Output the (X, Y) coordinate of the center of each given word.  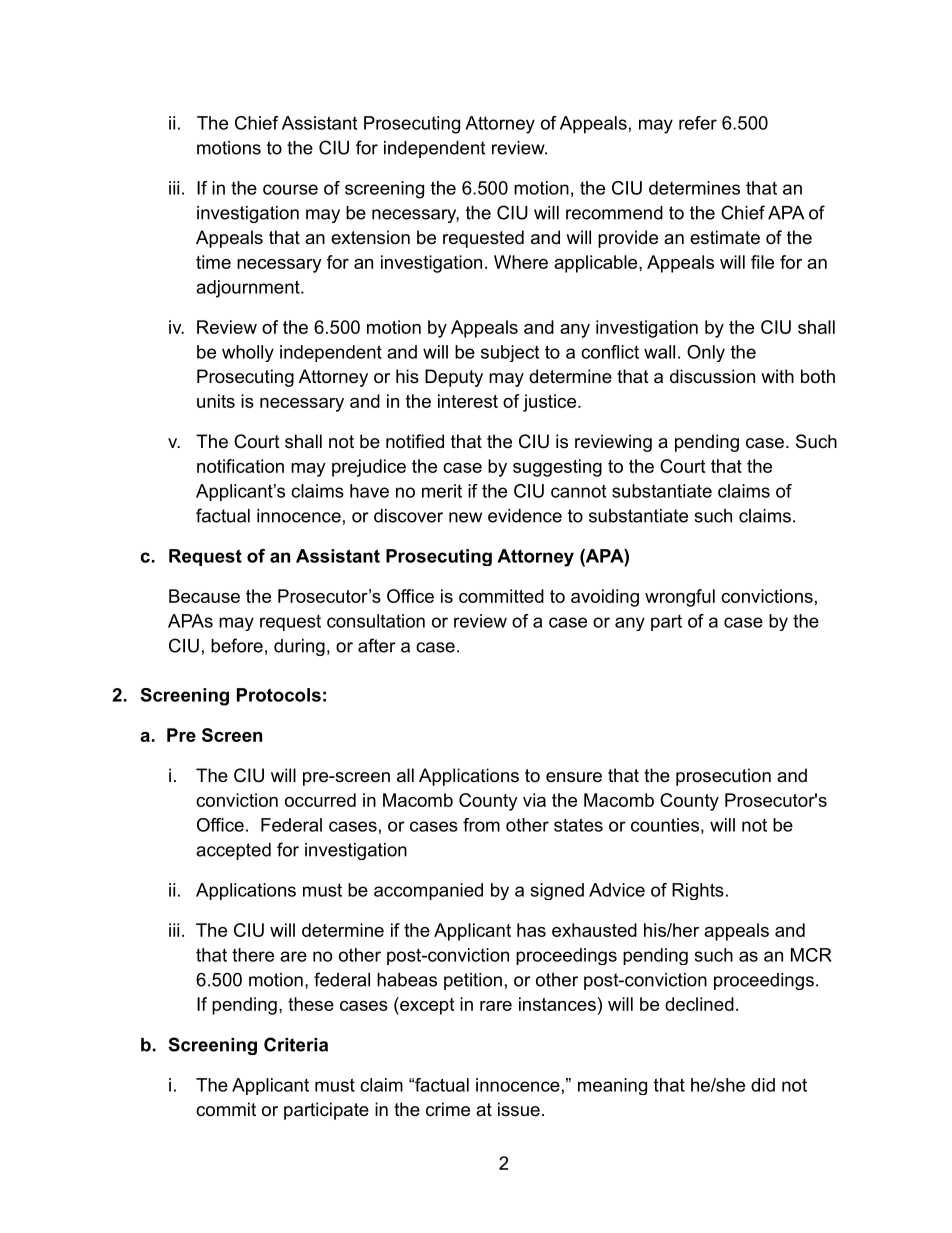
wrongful (680, 598)
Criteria (296, 1044)
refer (698, 123)
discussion (712, 376)
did (763, 1085)
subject (510, 353)
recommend (614, 213)
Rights (698, 891)
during (299, 647)
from (481, 825)
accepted (233, 851)
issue (519, 1109)
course (290, 189)
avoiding (605, 598)
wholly (248, 353)
